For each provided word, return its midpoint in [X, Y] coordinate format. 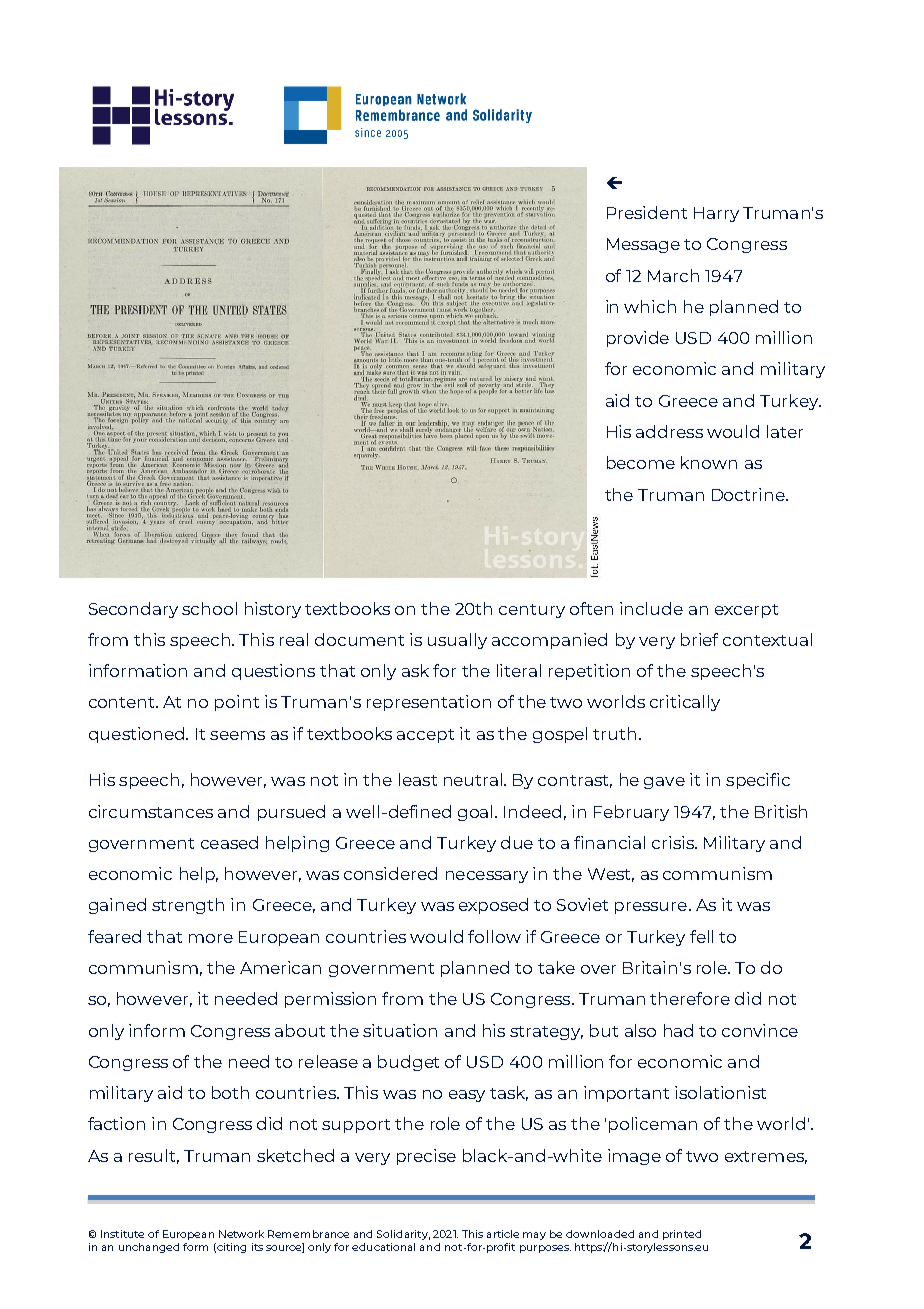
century [532, 611]
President [647, 212]
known [709, 462]
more [211, 938]
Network [241, 1234]
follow [494, 936]
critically [685, 703]
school [209, 608]
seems [237, 735]
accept [425, 736]
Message [643, 245]
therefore [690, 998]
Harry [716, 214]
